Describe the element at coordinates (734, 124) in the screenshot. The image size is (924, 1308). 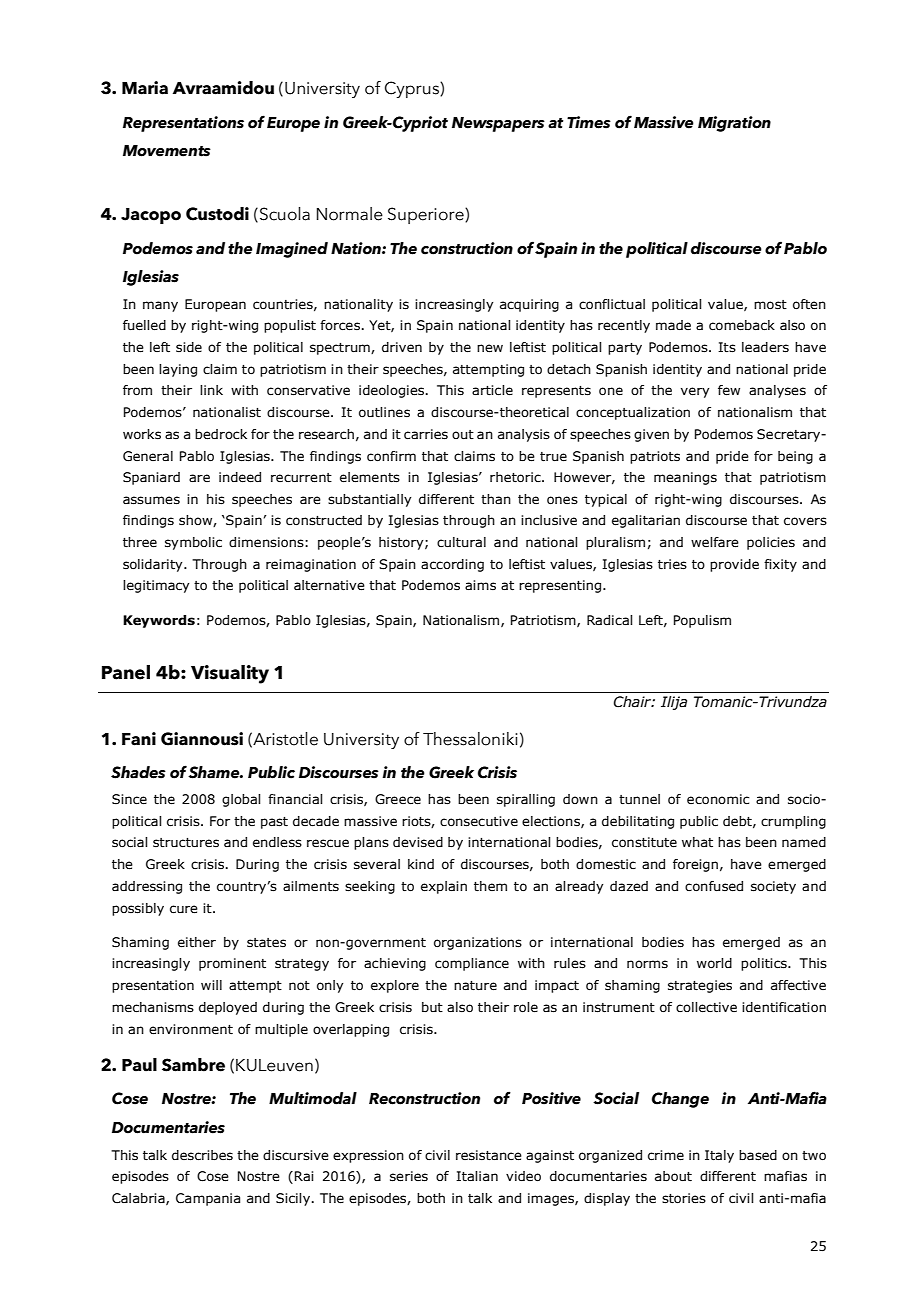
I see `Migration` at that location.
